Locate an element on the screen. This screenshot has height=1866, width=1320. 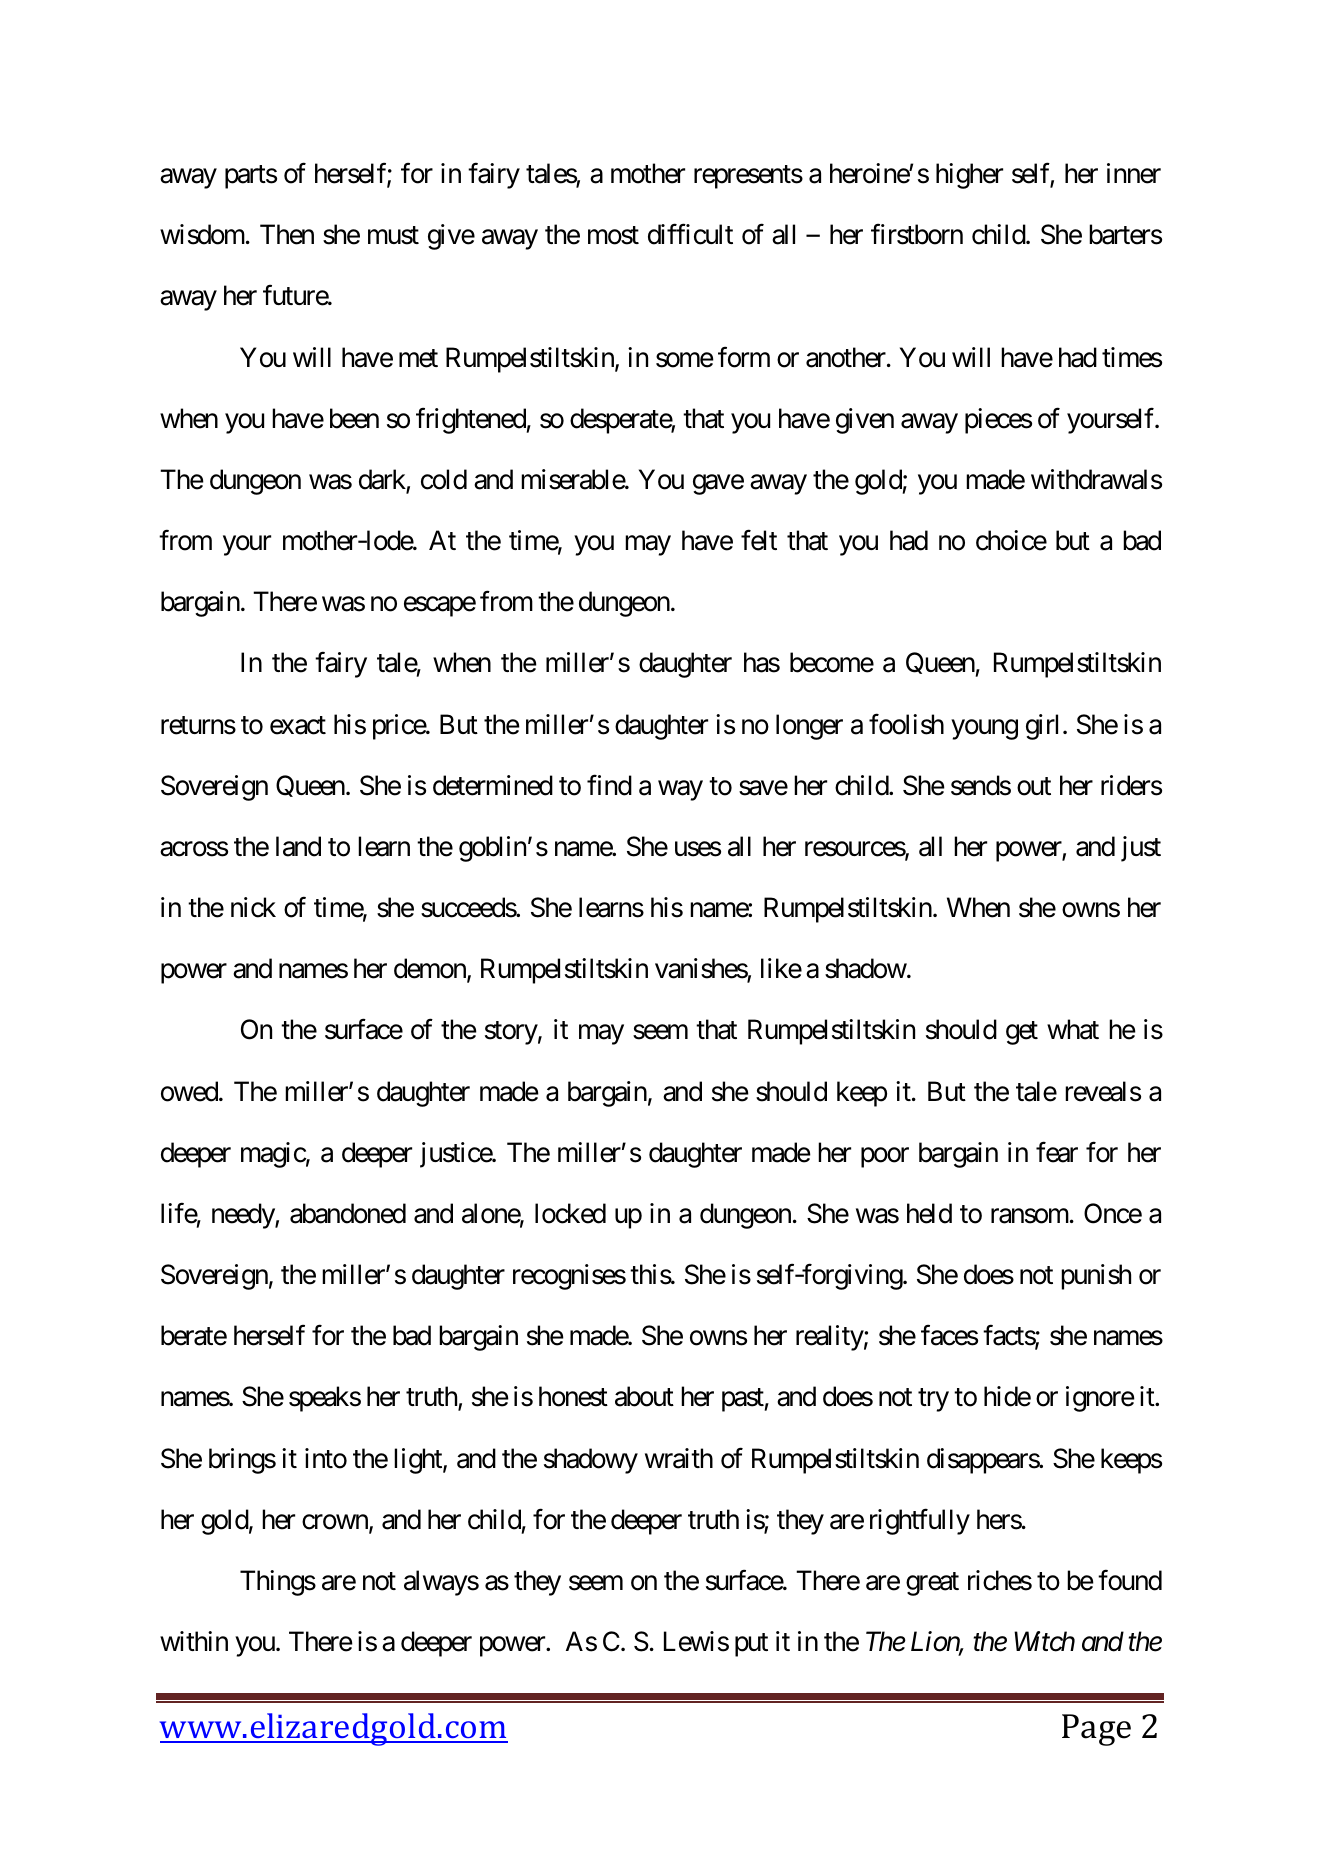
girl is located at coordinates (1042, 727).
